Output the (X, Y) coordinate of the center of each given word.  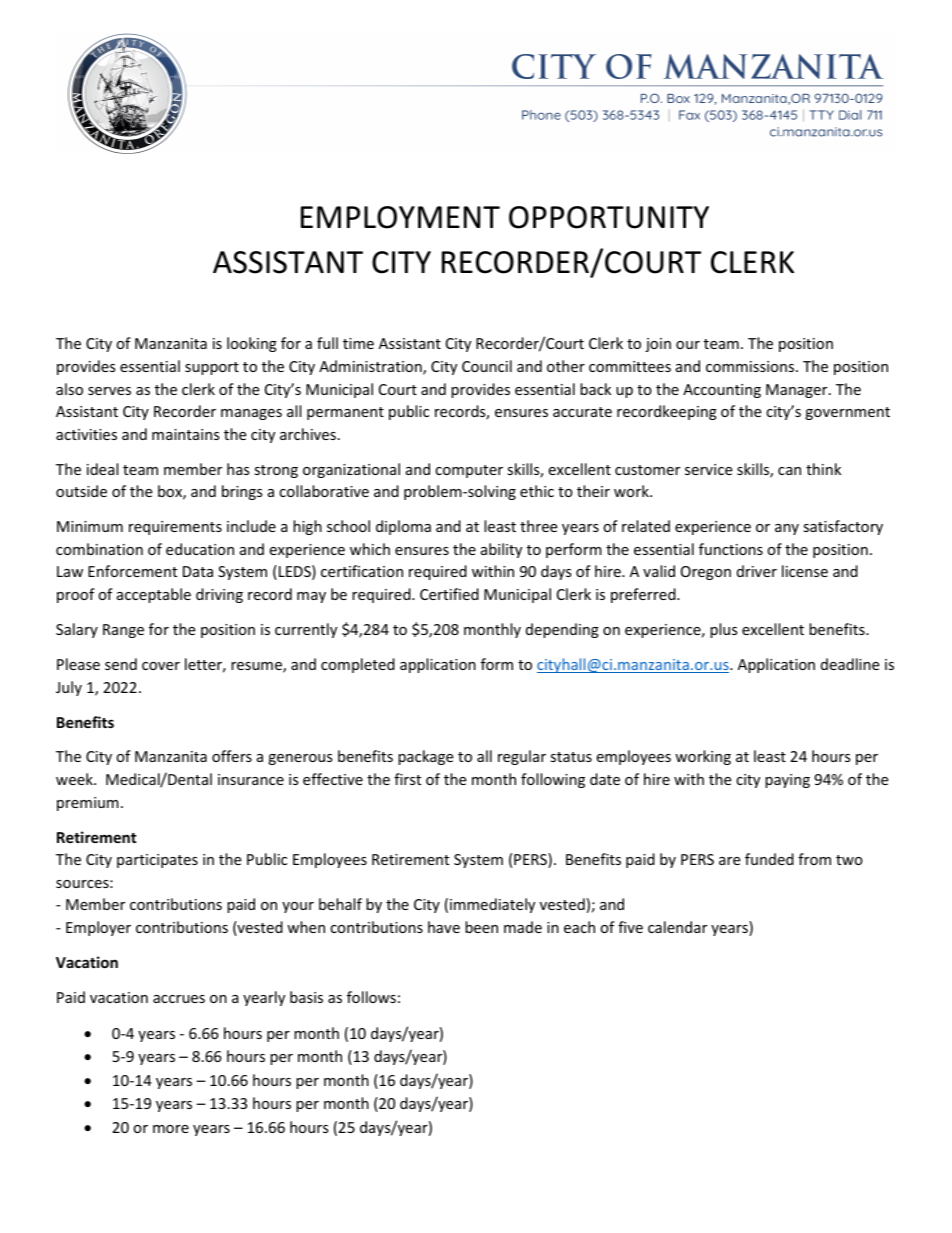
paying (787, 781)
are (729, 861)
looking (252, 344)
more (171, 1129)
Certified (449, 594)
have (444, 927)
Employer (98, 928)
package (425, 757)
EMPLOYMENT (400, 217)
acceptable (154, 595)
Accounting (722, 391)
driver (757, 571)
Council (487, 366)
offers (232, 756)
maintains (186, 434)
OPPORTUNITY (609, 217)
